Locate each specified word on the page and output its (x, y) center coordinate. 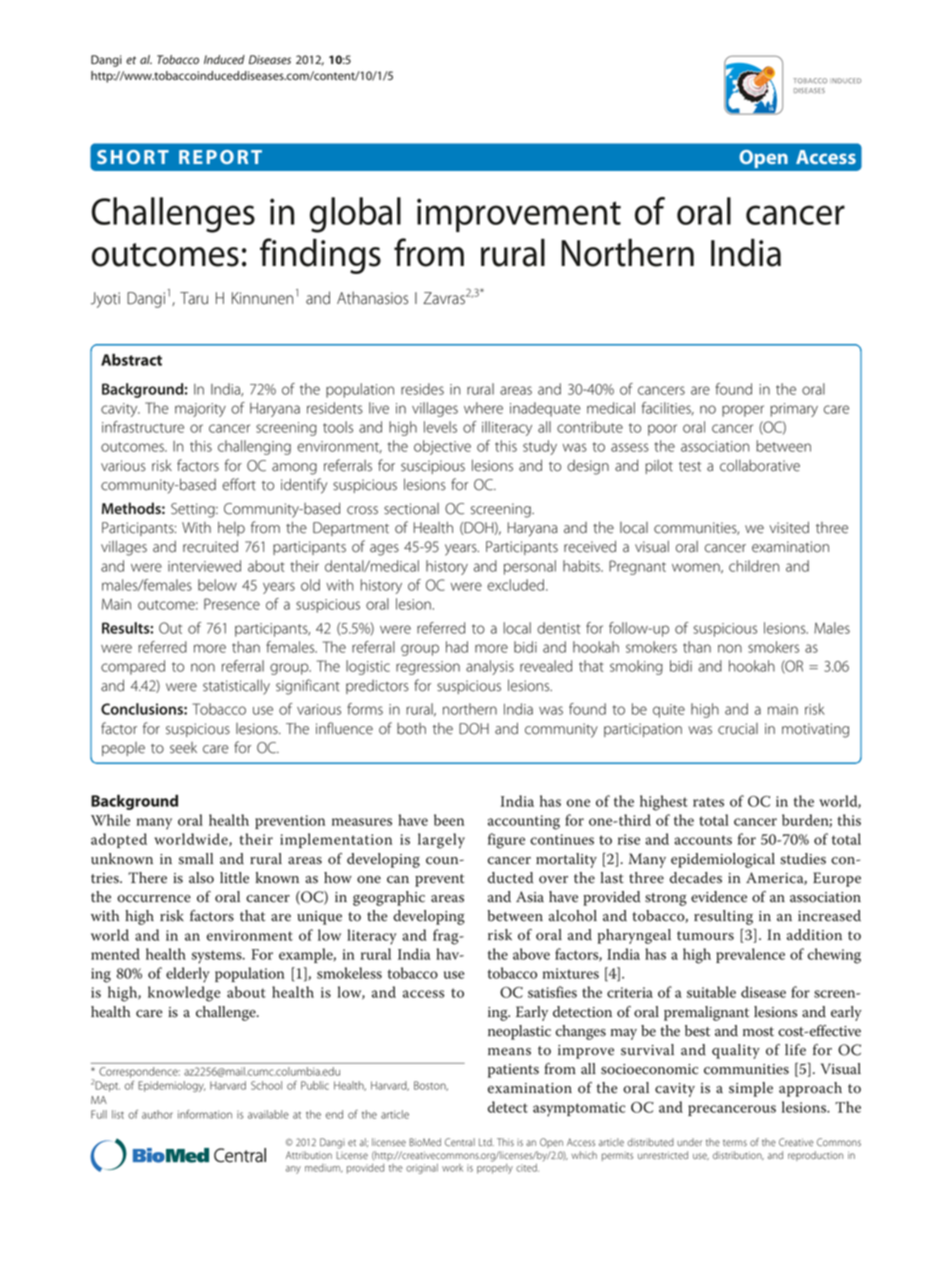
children (754, 566)
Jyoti (105, 300)
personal (530, 567)
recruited (210, 546)
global (355, 215)
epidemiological (723, 860)
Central (460, 1142)
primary (794, 410)
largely (441, 841)
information (205, 1114)
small (196, 859)
